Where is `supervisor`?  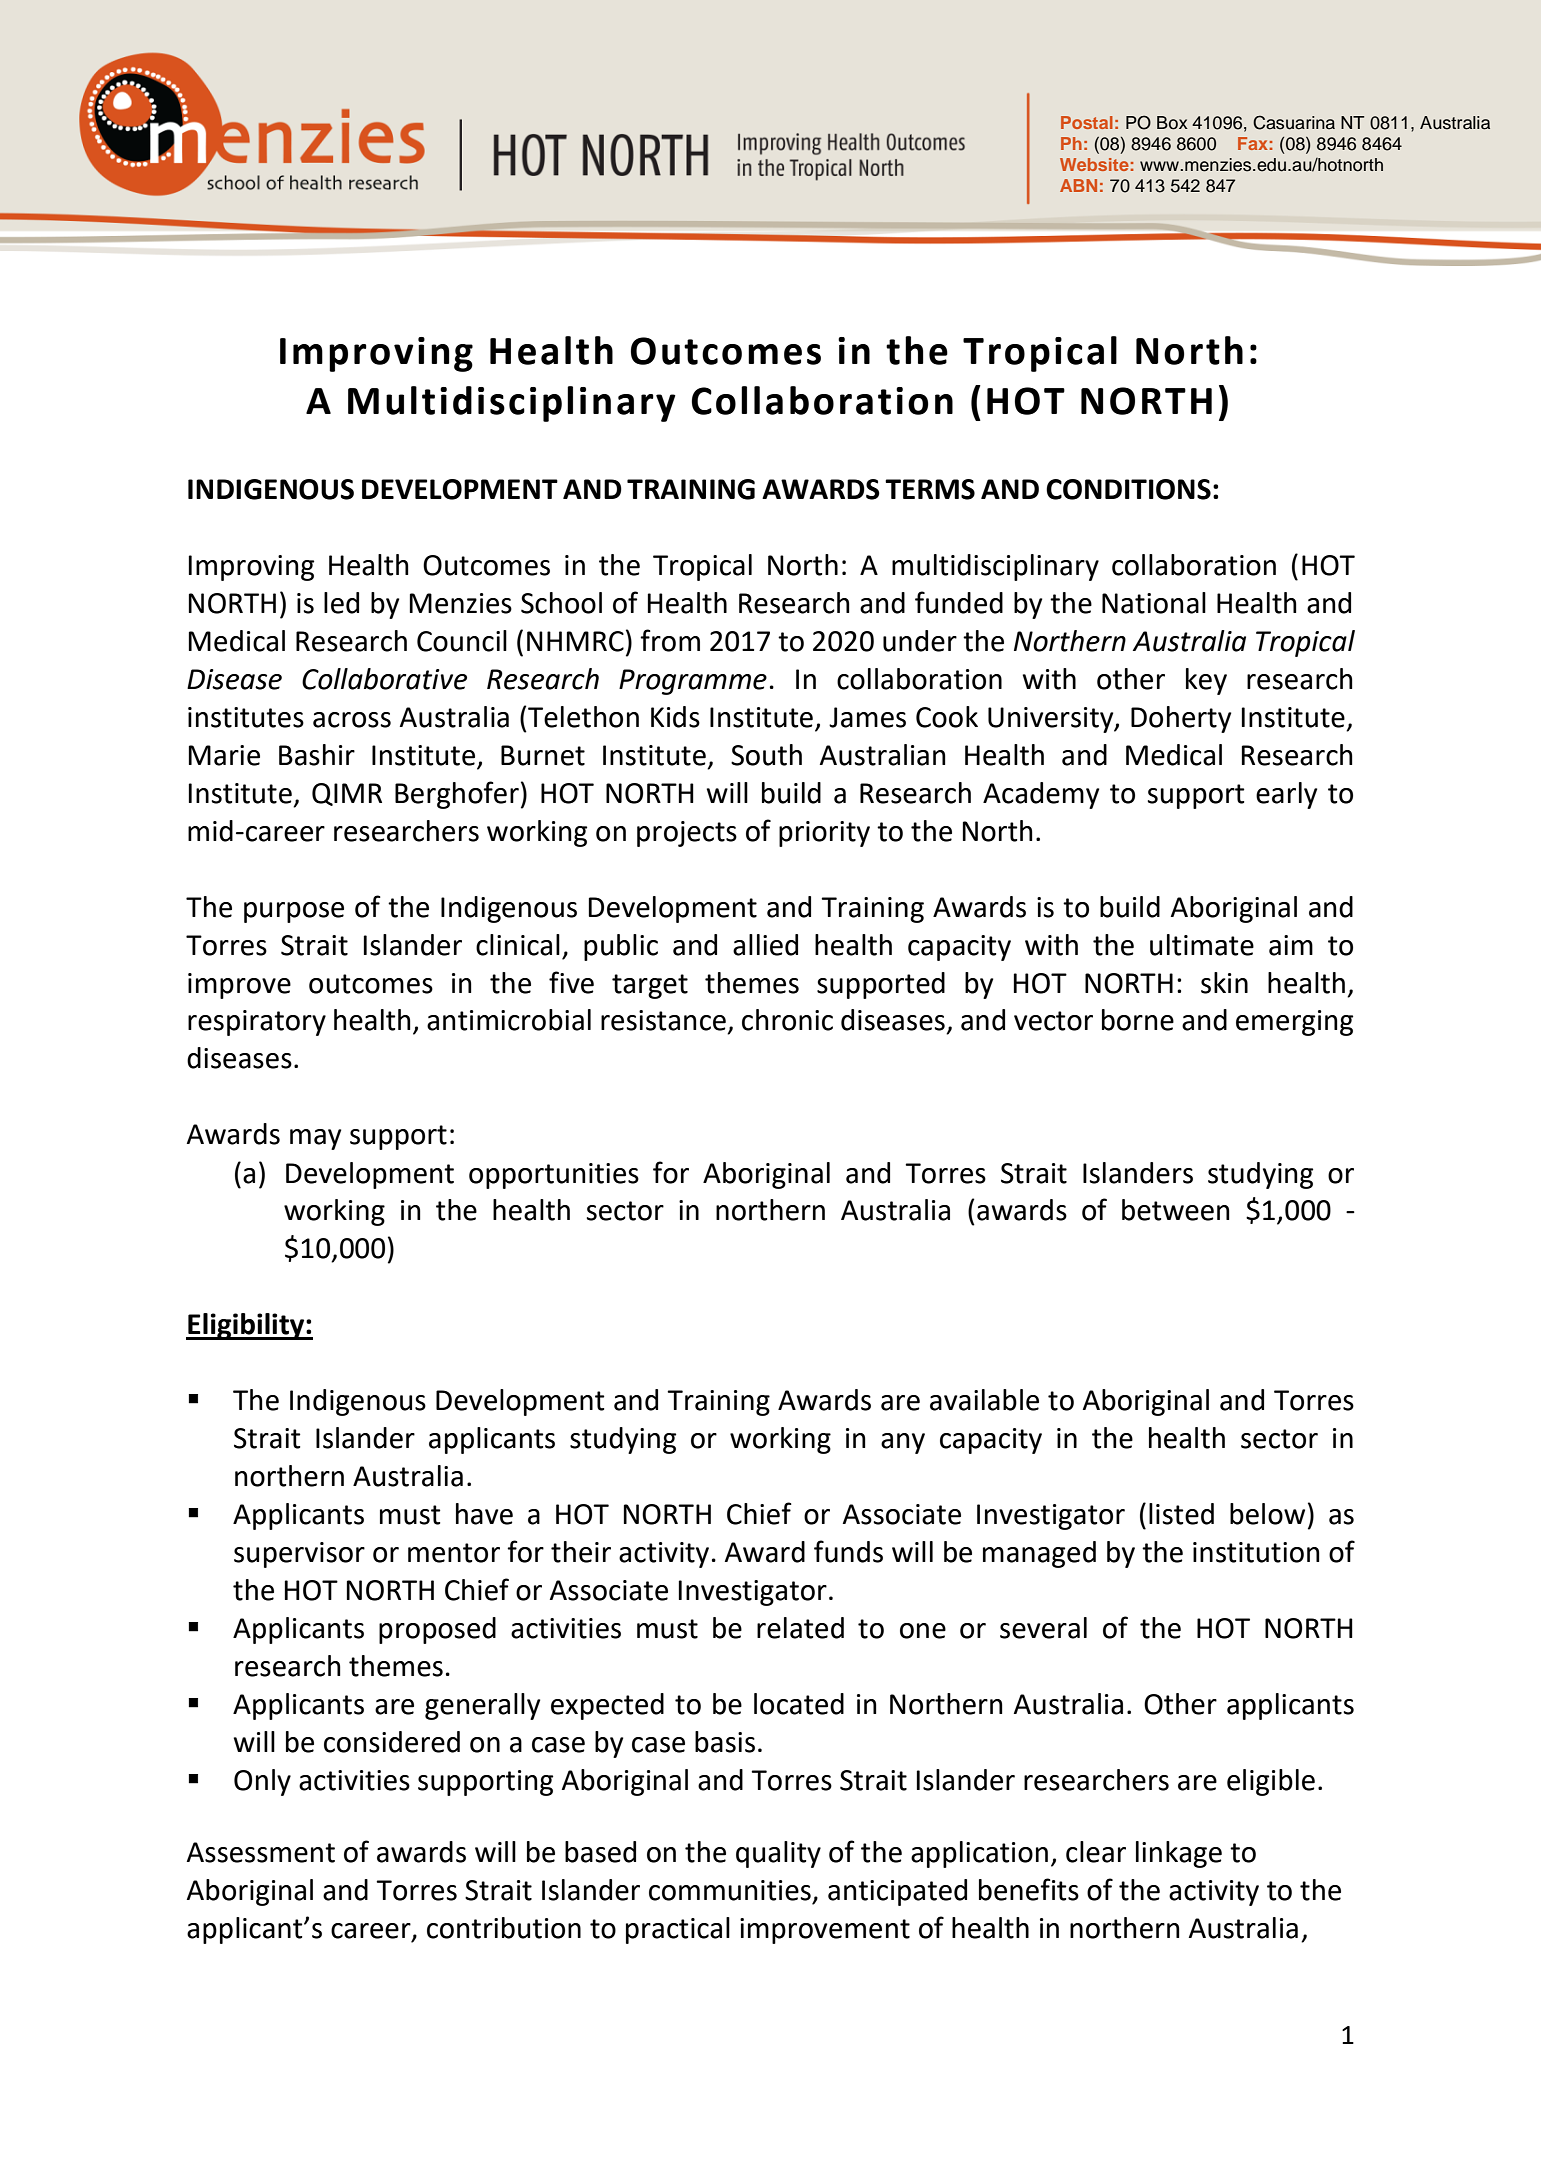
supervisor is located at coordinates (299, 1555).
